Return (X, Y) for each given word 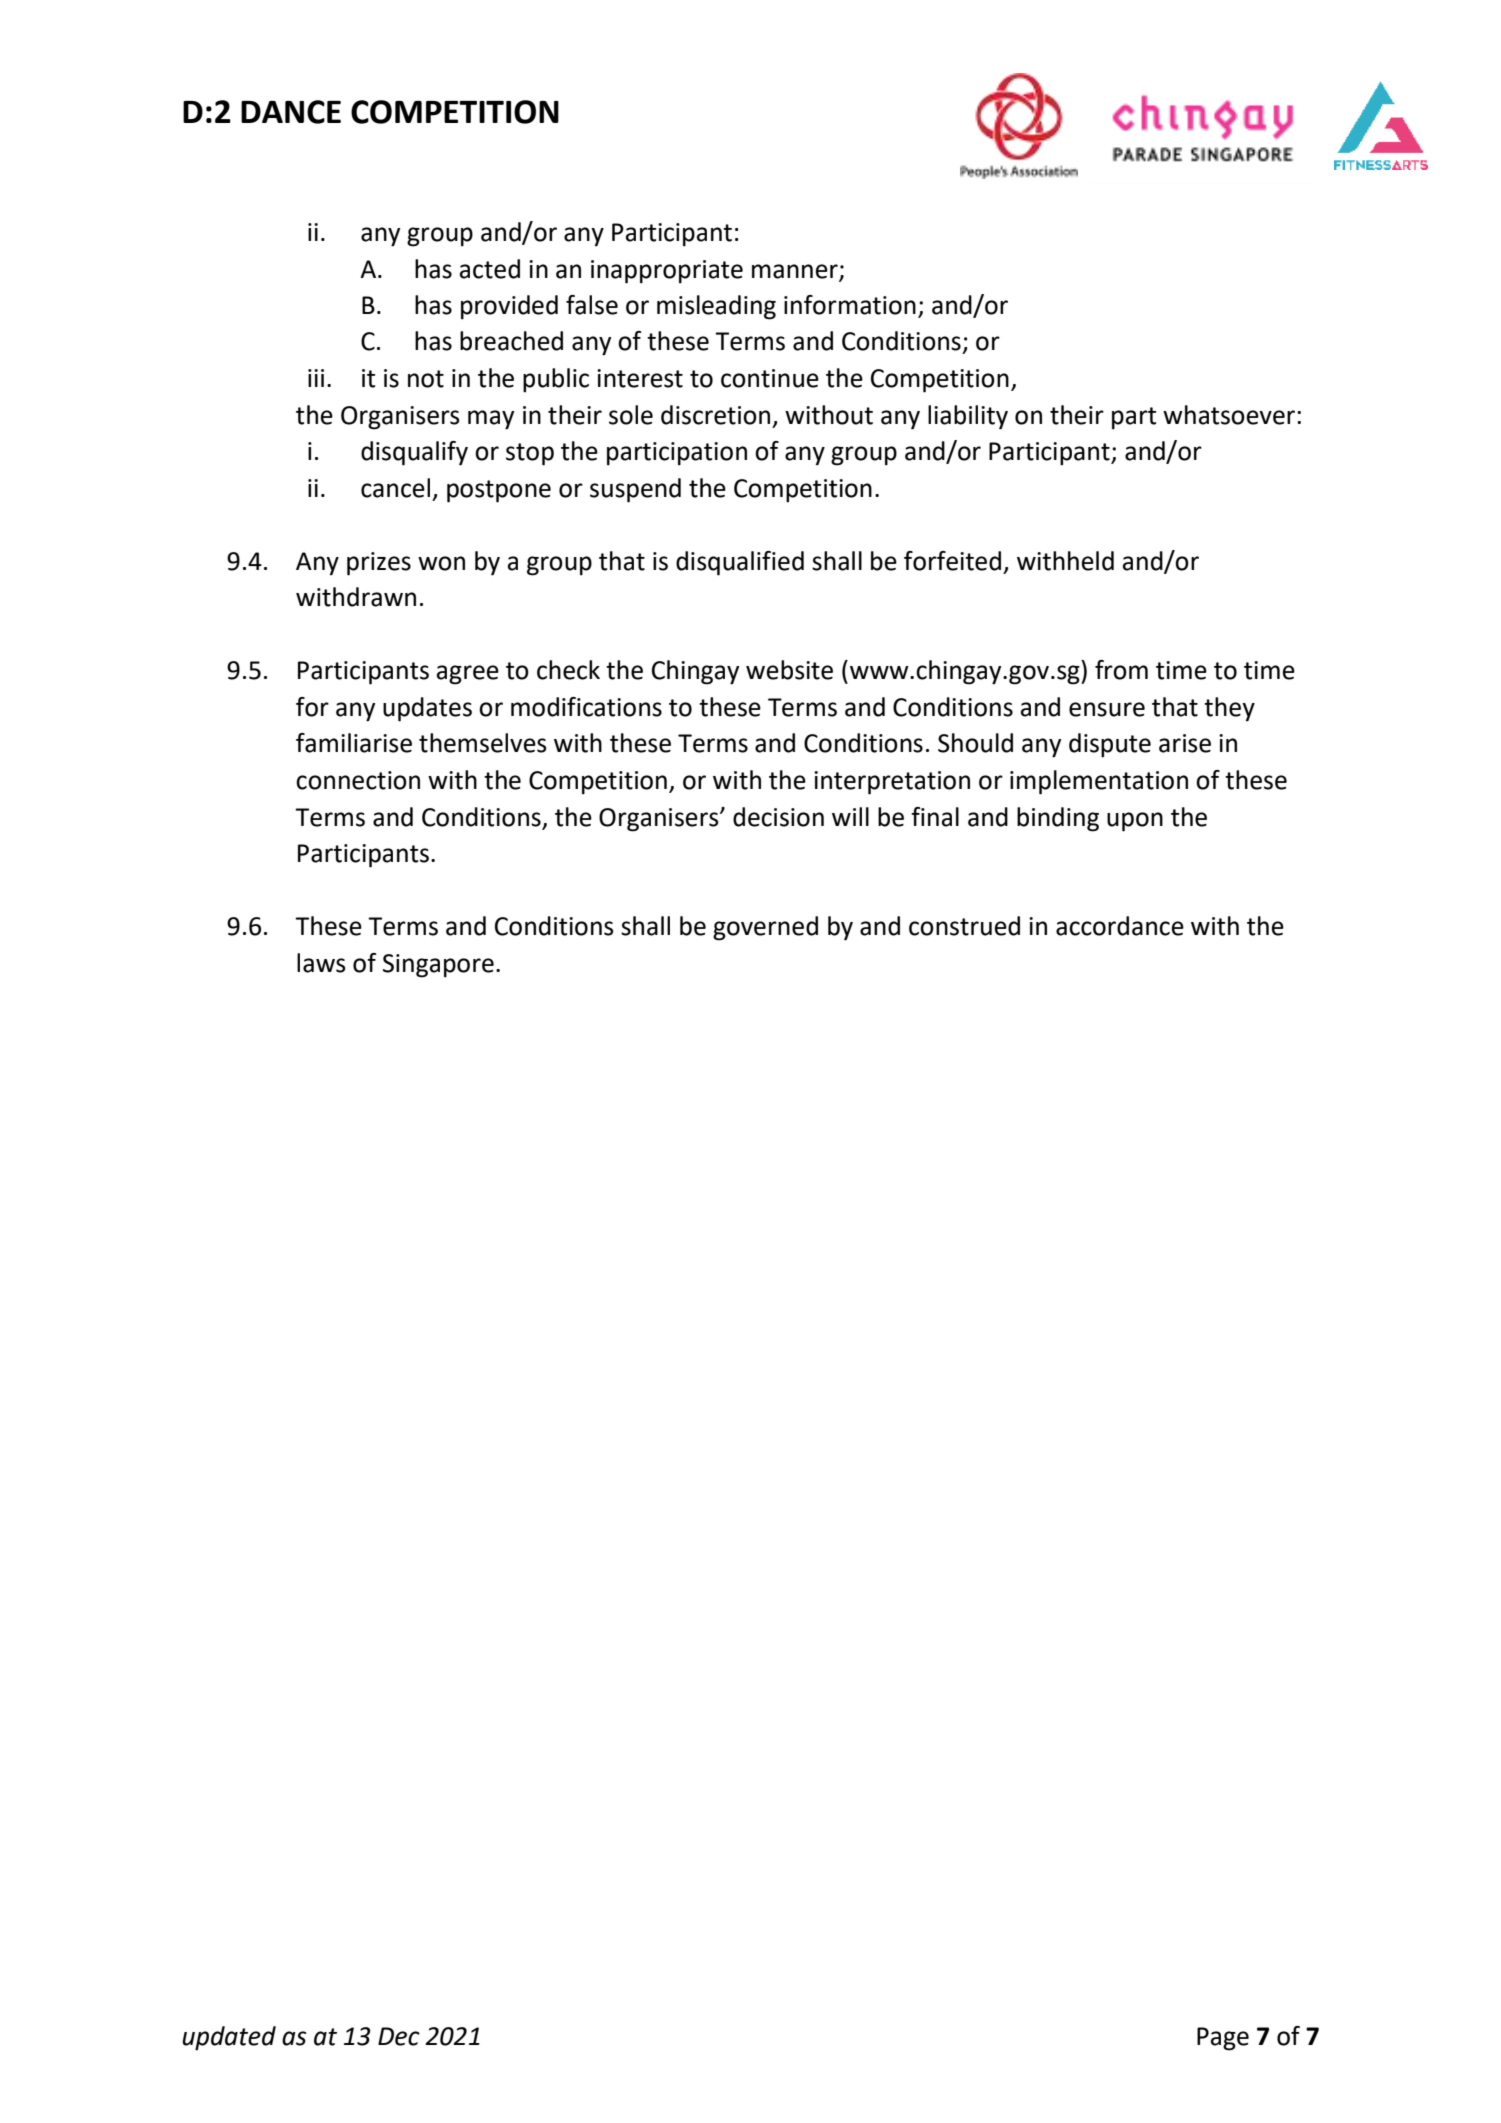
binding (1058, 819)
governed (765, 928)
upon (1135, 822)
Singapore (438, 966)
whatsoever (1229, 415)
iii (316, 378)
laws (321, 963)
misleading (716, 307)
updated (229, 2038)
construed (964, 926)
